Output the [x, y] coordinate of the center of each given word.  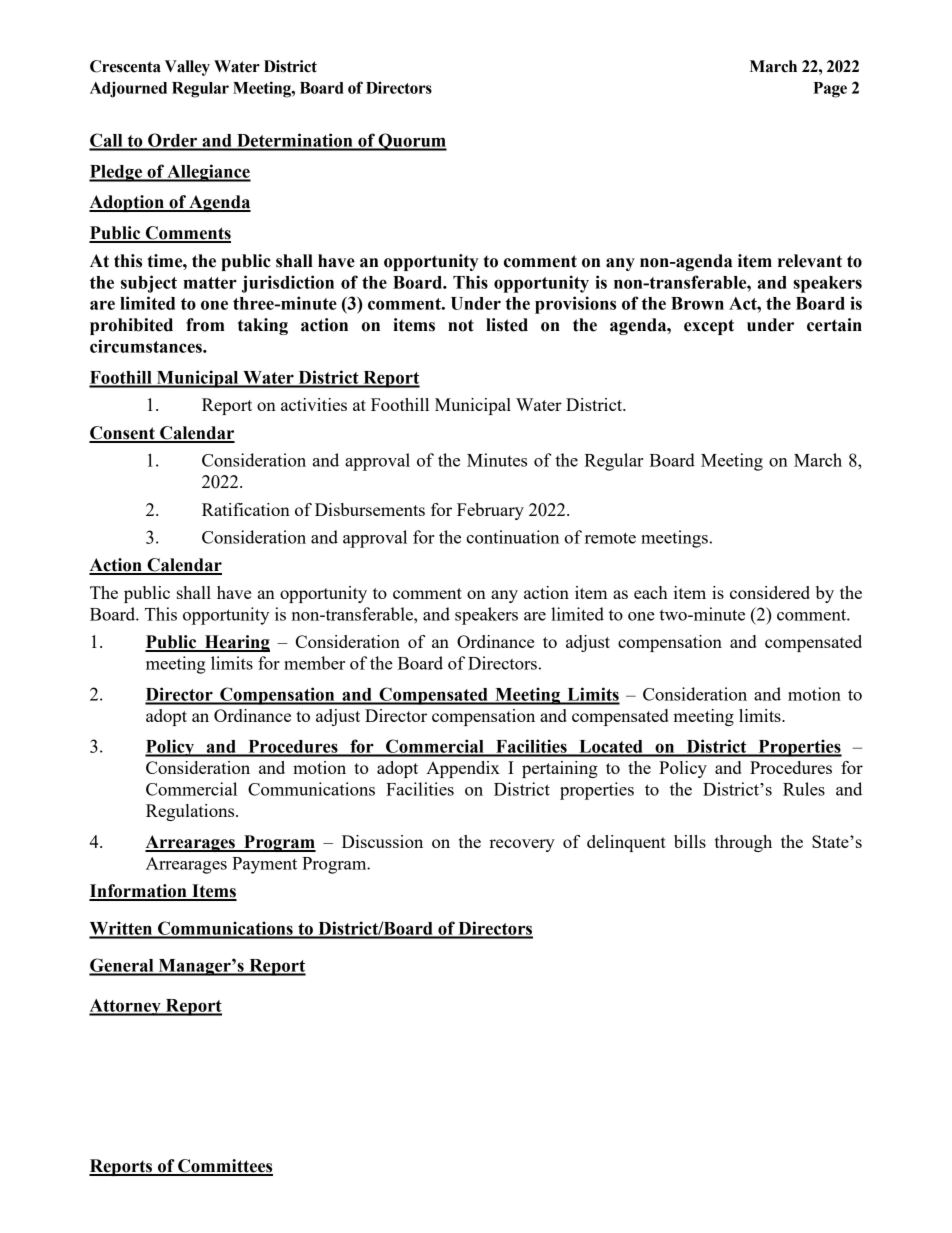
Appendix [463, 769]
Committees [224, 1167]
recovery [522, 845]
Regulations [191, 812]
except [709, 327]
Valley [187, 68]
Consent [123, 434]
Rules [804, 789]
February [490, 511]
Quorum [411, 142]
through [743, 843]
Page [830, 90]
